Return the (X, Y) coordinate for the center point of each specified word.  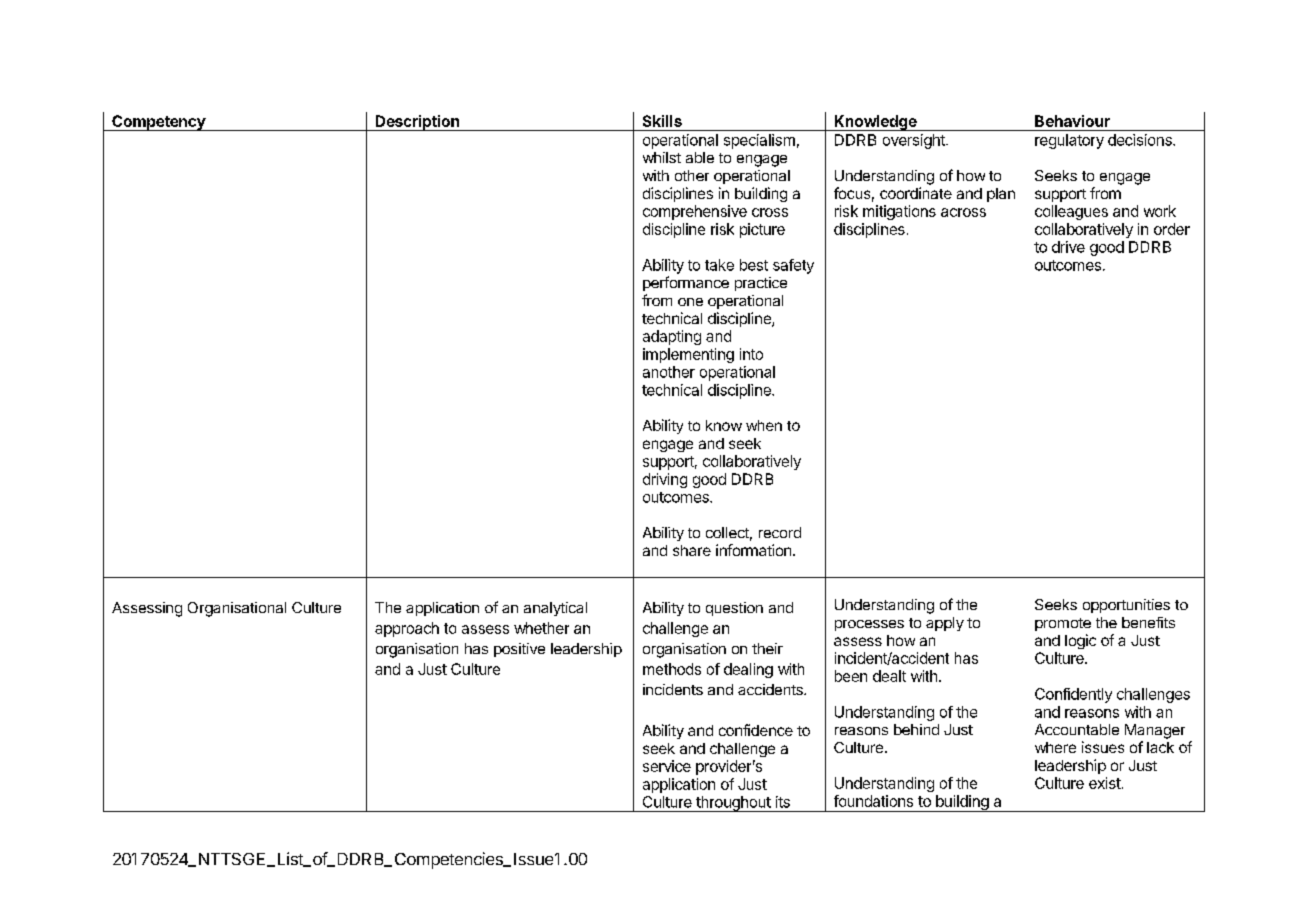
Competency (158, 123)
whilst (662, 157)
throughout (733, 804)
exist (1105, 783)
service (667, 766)
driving (665, 480)
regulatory (1069, 141)
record (780, 532)
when (764, 425)
